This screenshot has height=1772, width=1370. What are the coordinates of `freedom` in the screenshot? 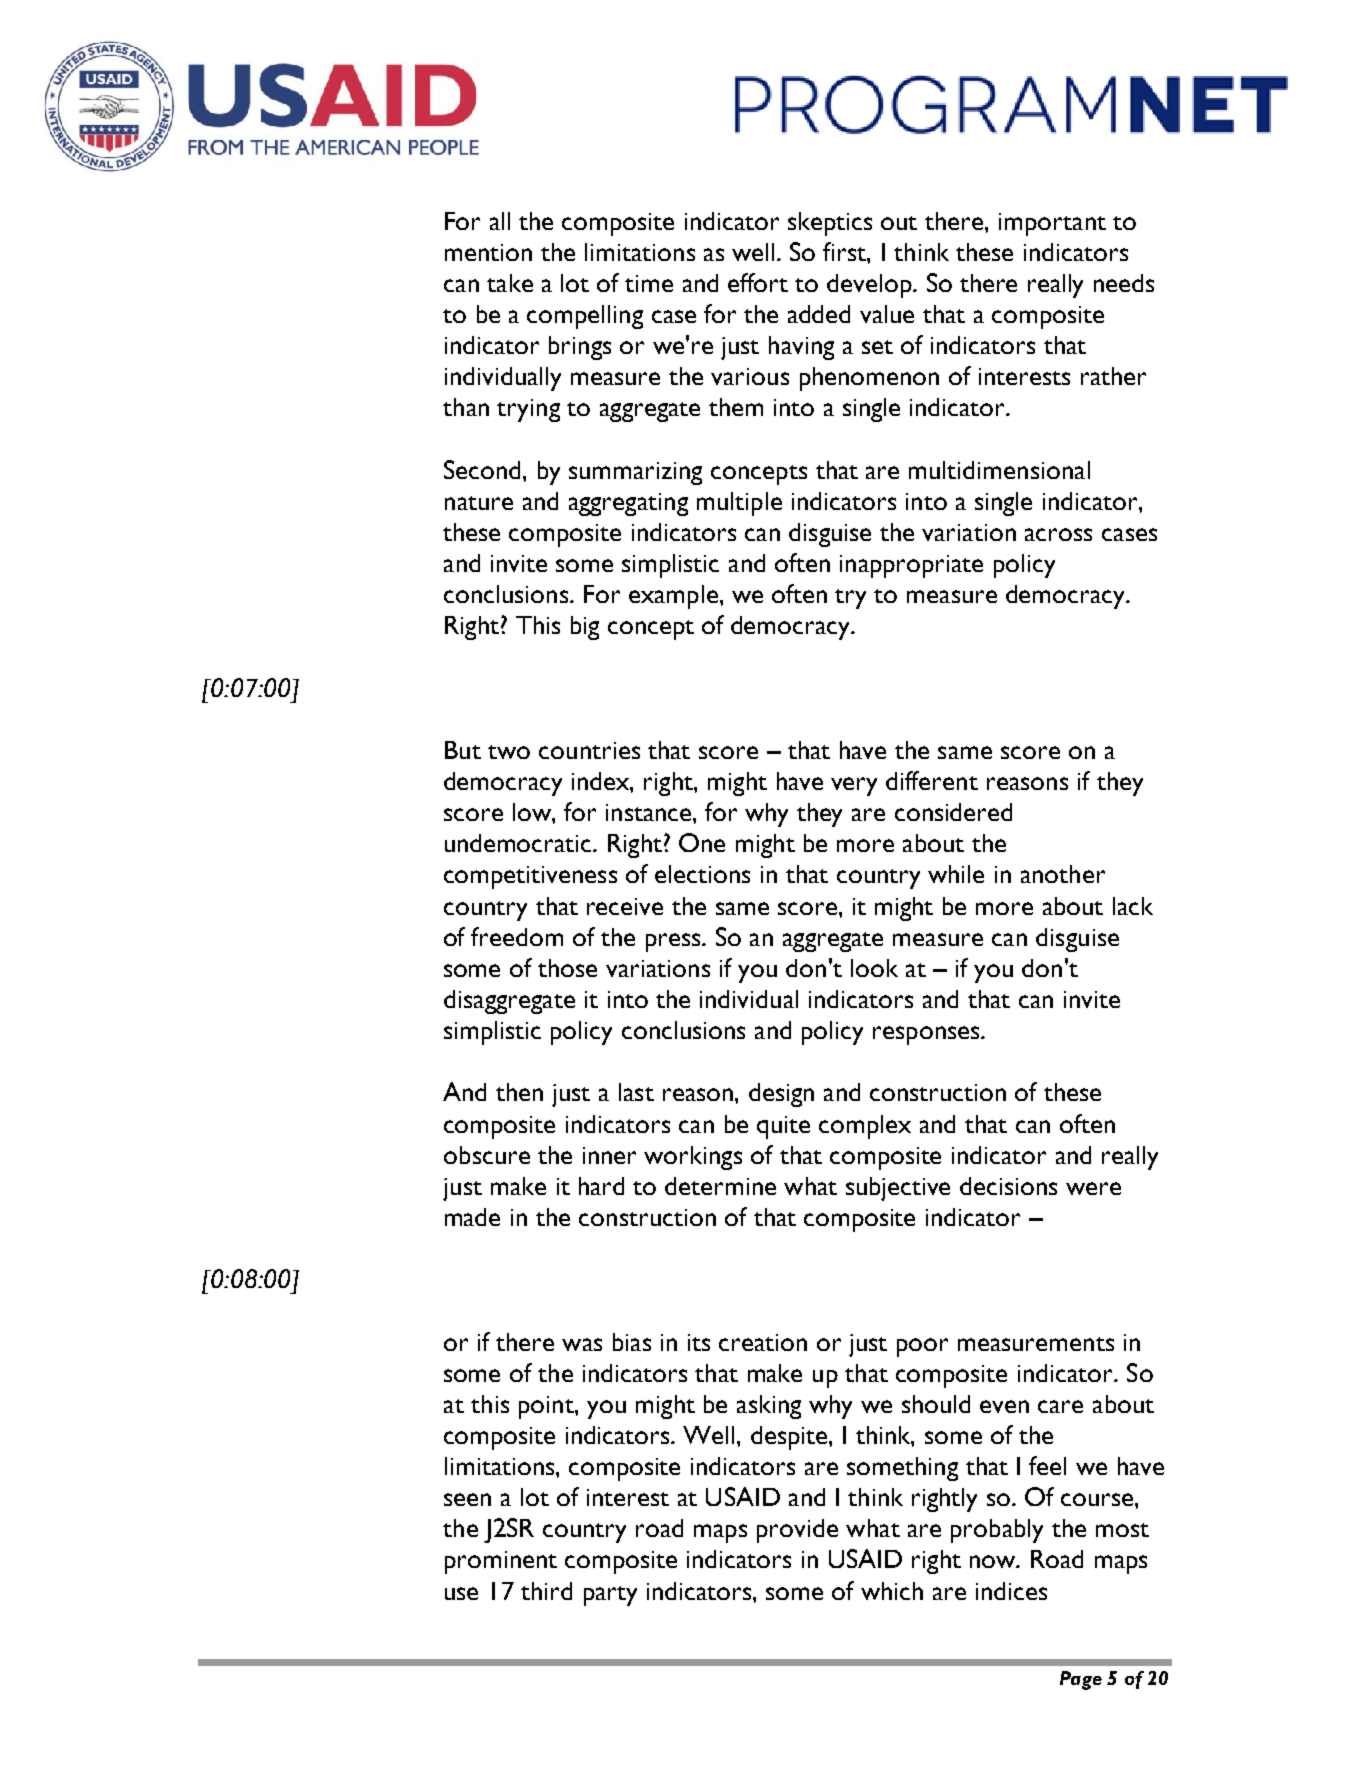 It's located at (517, 936).
